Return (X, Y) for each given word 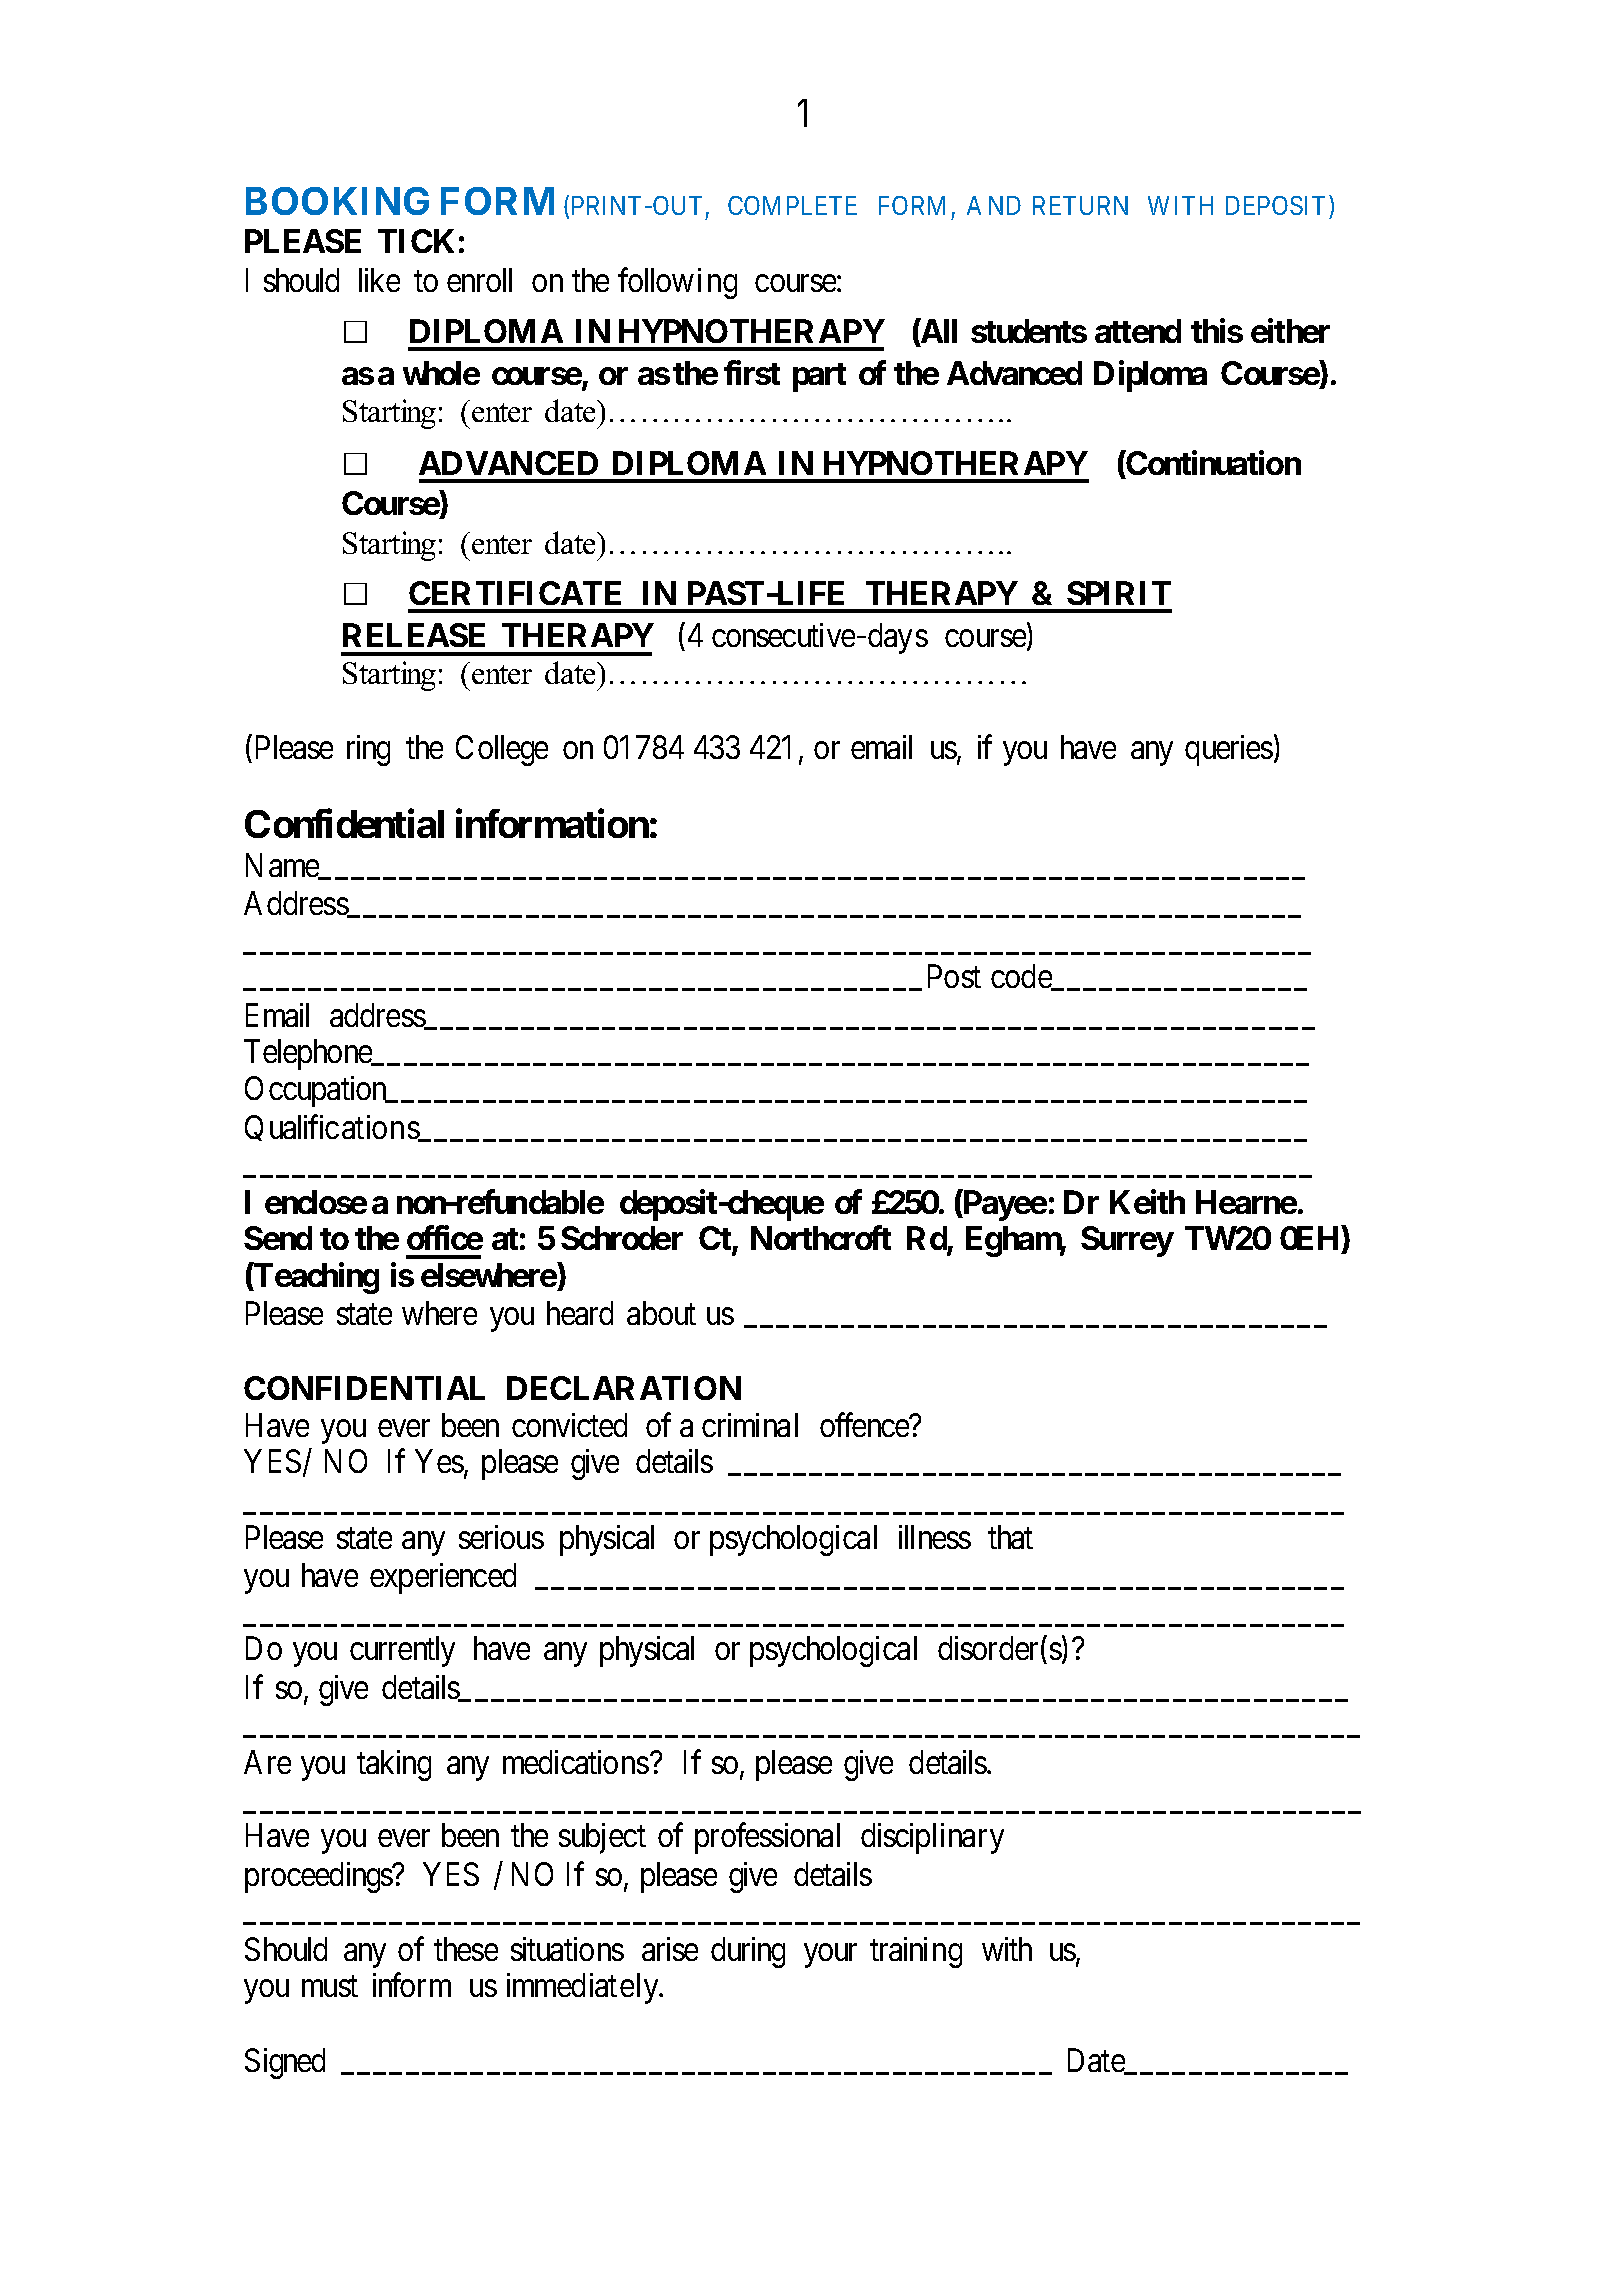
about (661, 1313)
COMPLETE (792, 205)
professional (767, 1838)
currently (402, 1651)
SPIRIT (1119, 593)
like (379, 280)
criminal (750, 1425)
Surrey (1127, 1241)
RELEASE (414, 635)
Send (278, 1238)
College (502, 750)
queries (1229, 750)
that (1010, 1537)
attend (1138, 331)
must (330, 1987)
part (819, 377)
